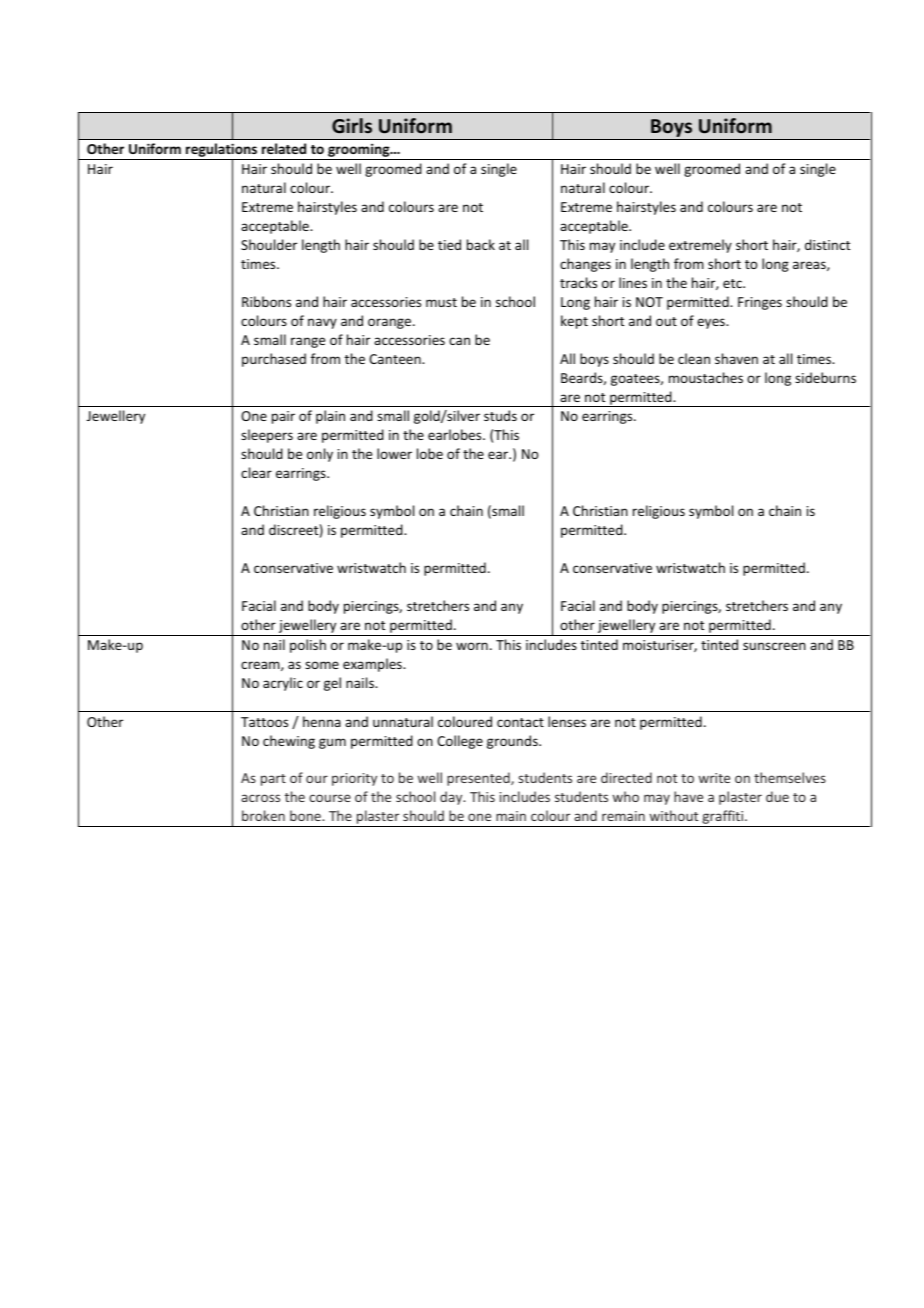 The height and width of the screenshot is (1308, 924). Describe the element at coordinates (352, 125) in the screenshot. I see `Girls` at that location.
